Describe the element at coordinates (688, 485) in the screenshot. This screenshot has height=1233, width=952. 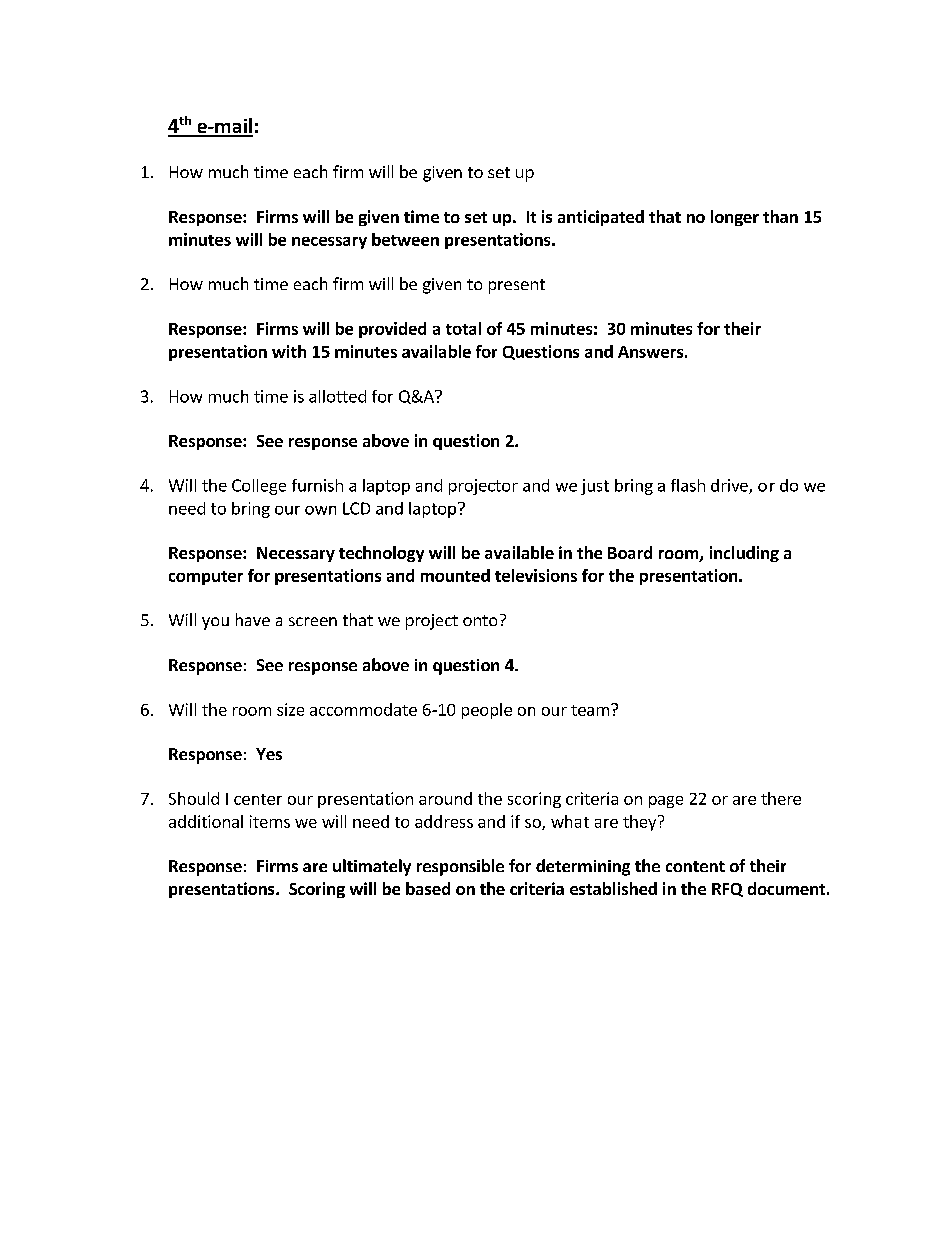
I see `flash` at that location.
